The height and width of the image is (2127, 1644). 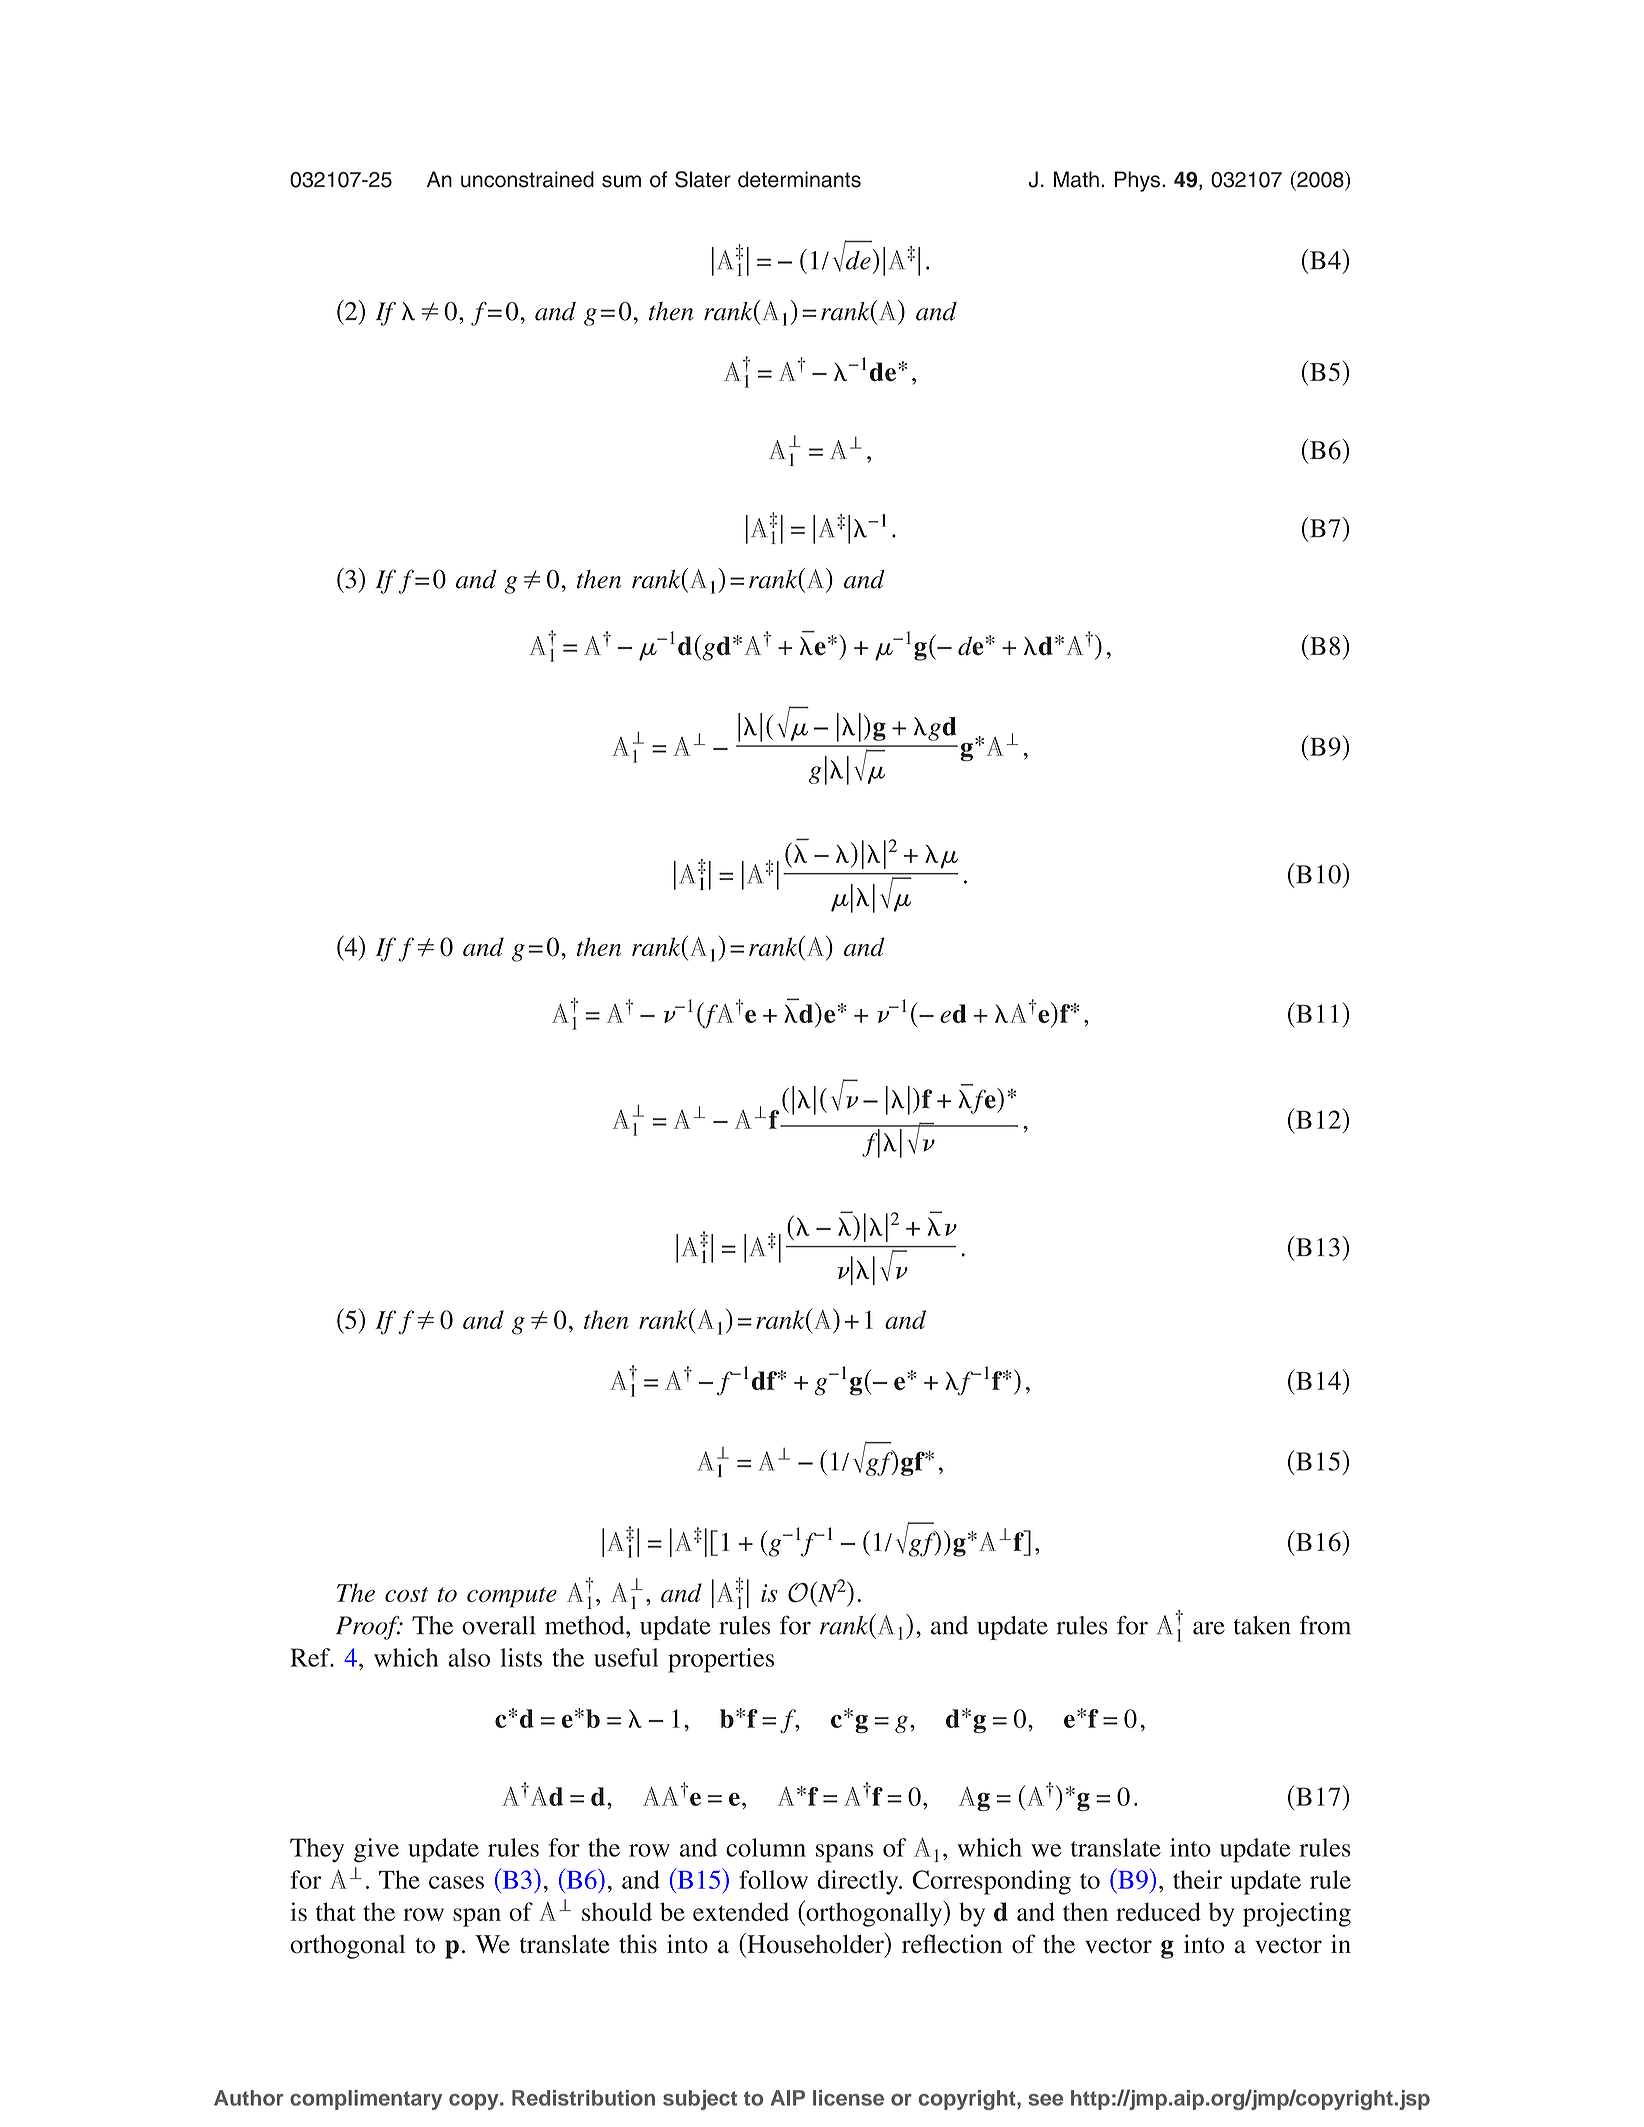 I want to click on compute, so click(x=512, y=1597).
